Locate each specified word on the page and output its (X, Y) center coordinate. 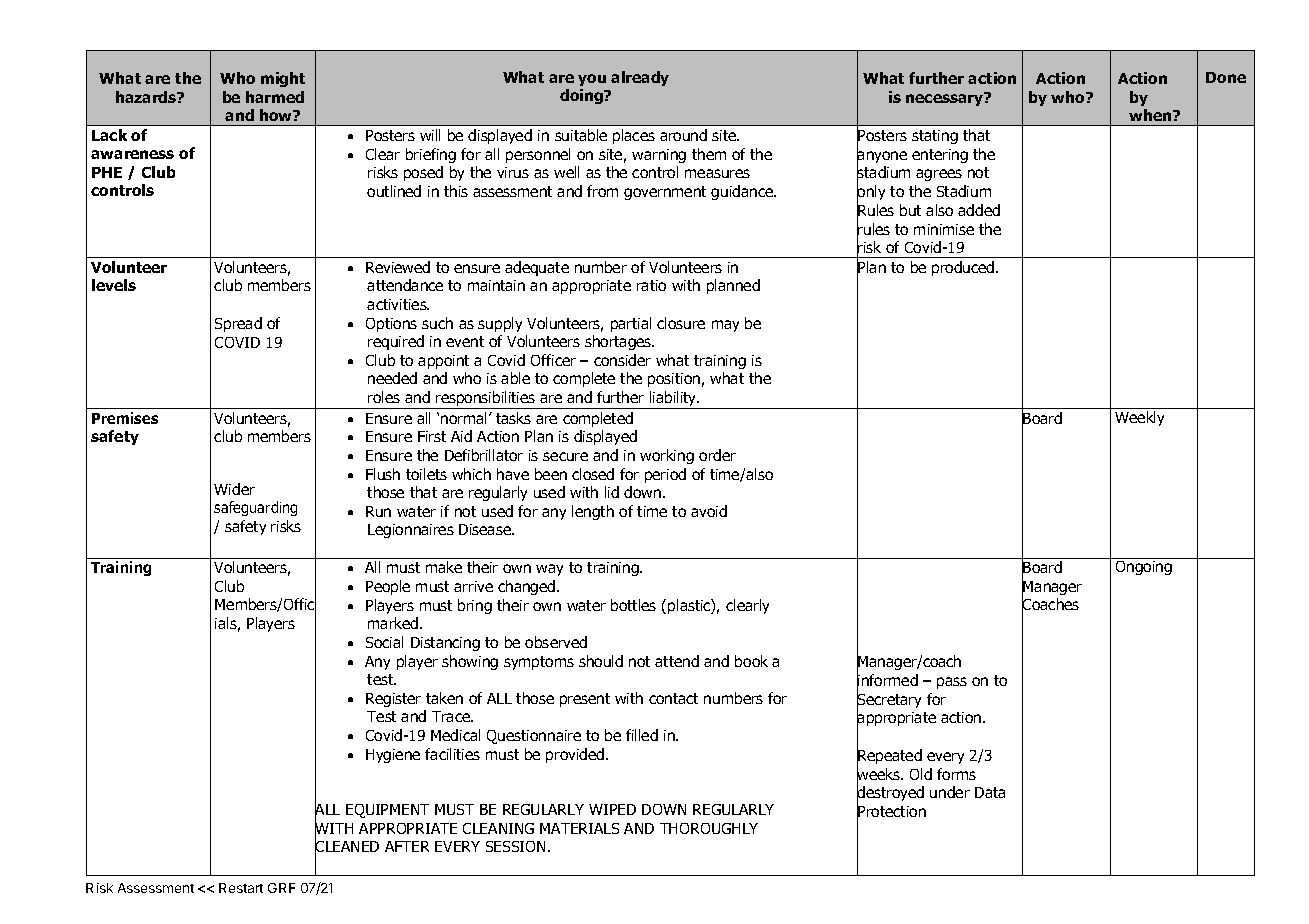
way (549, 570)
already (640, 78)
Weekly (1139, 418)
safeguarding (255, 508)
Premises (125, 418)
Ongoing (1144, 568)
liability (673, 400)
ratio (651, 285)
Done (1226, 77)
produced (964, 268)
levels (114, 285)
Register (393, 700)
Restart (241, 888)
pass (952, 683)
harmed (275, 97)
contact (673, 698)
